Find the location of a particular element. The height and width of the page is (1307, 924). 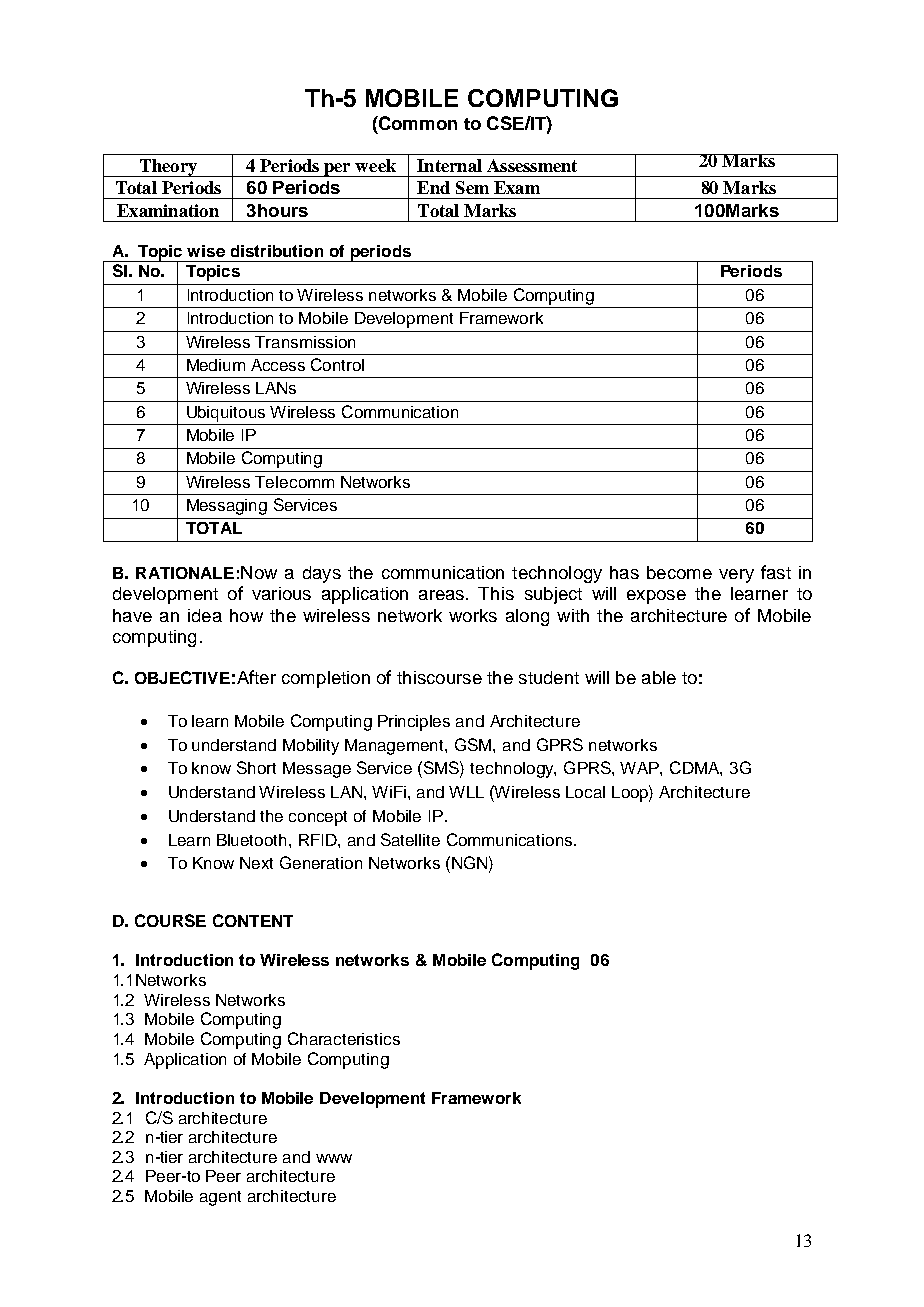

www is located at coordinates (334, 1158).
